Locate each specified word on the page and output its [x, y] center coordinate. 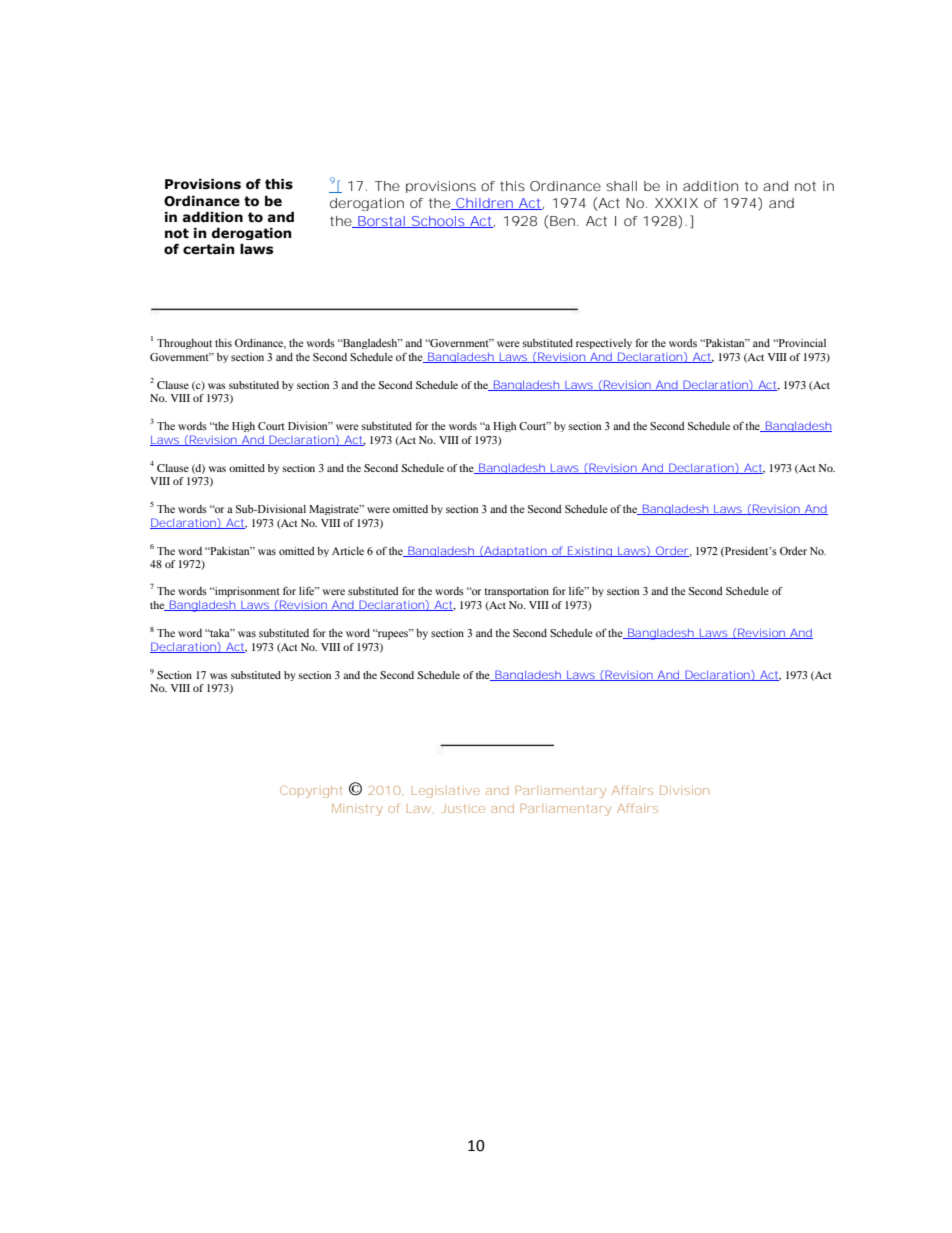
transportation [516, 592]
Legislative [446, 792]
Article [348, 551]
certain [209, 249]
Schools [437, 222]
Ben [562, 221]
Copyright [311, 791]
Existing [589, 551]
